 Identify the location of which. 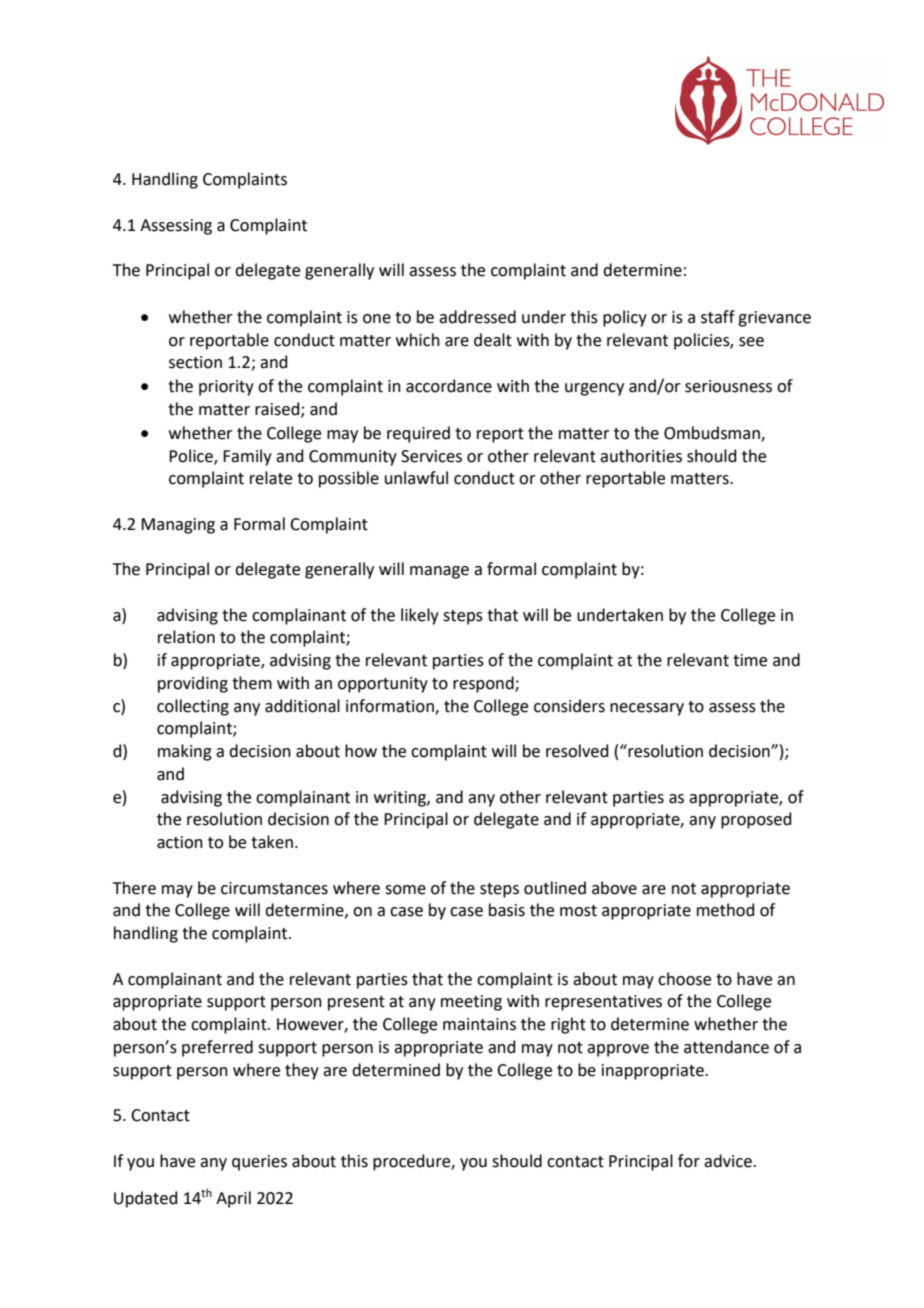
(418, 340).
